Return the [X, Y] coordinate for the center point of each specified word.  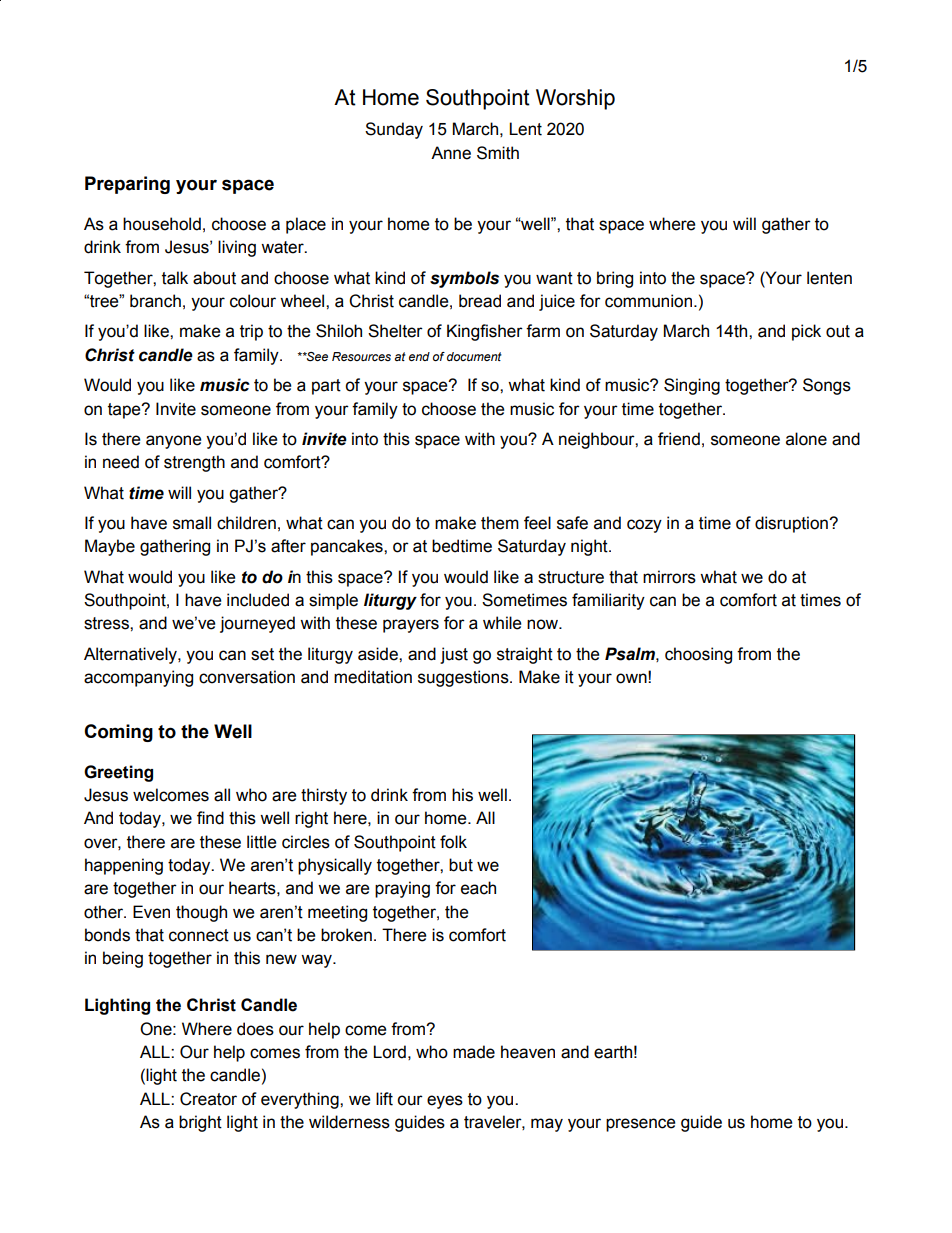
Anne [451, 153]
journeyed [257, 624]
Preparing [127, 185]
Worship [575, 99]
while [502, 623]
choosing [698, 655]
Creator [208, 1099]
